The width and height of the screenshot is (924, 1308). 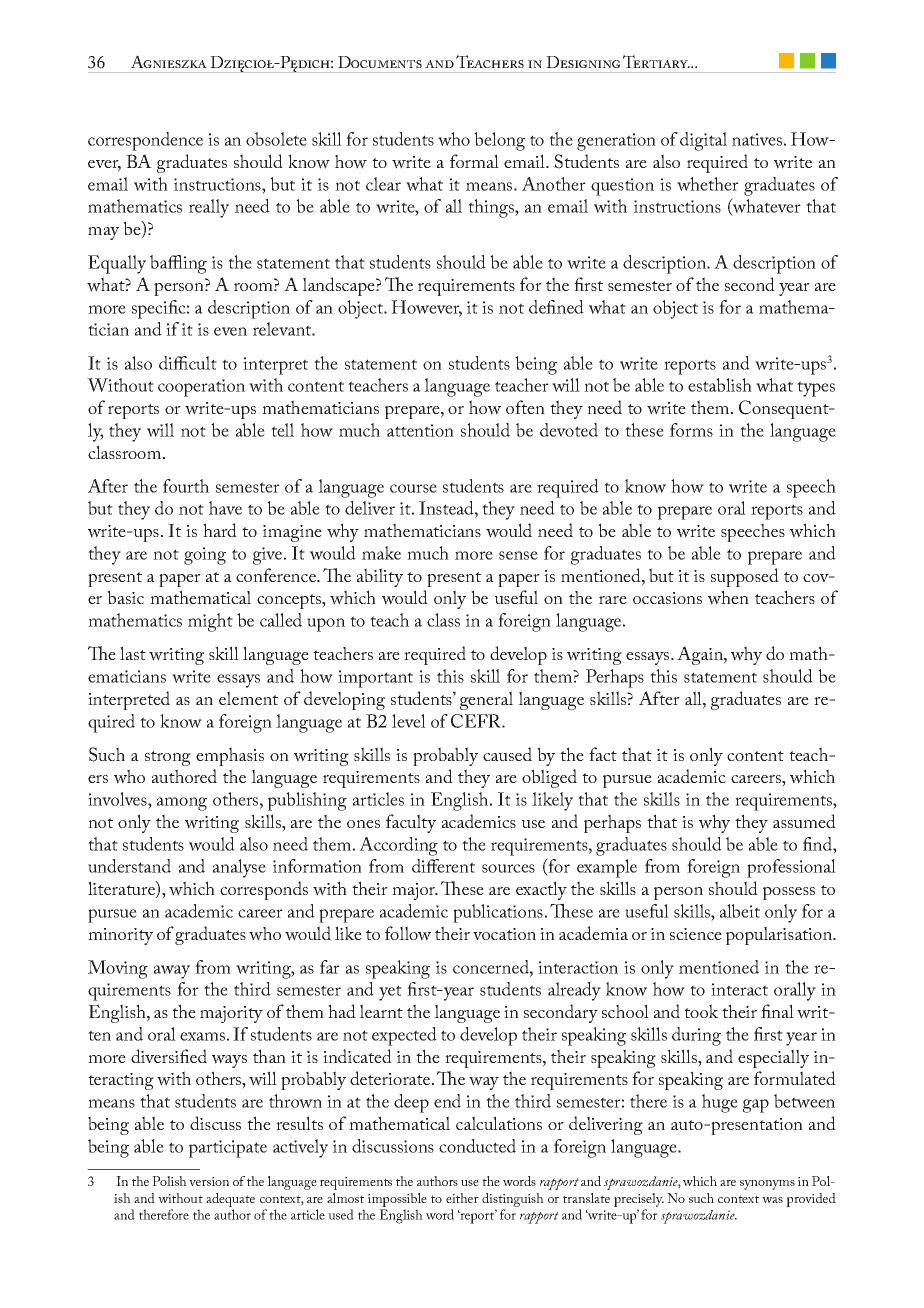 What do you see at coordinates (486, 700) in the screenshot?
I see `general` at bounding box center [486, 700].
